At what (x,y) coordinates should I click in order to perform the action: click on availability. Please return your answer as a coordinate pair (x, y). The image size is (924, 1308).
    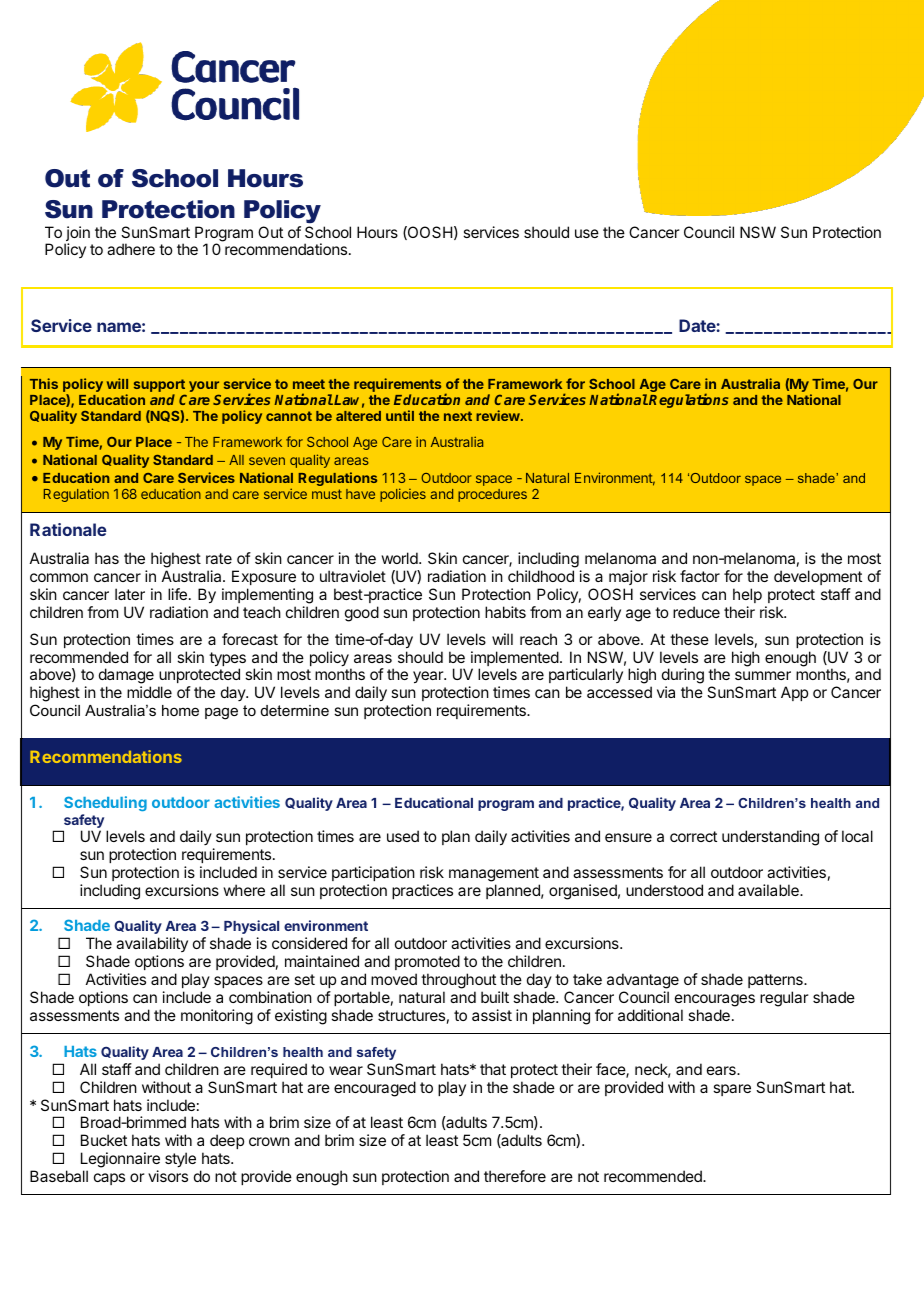
    Looking at the image, I should click on (152, 946).
